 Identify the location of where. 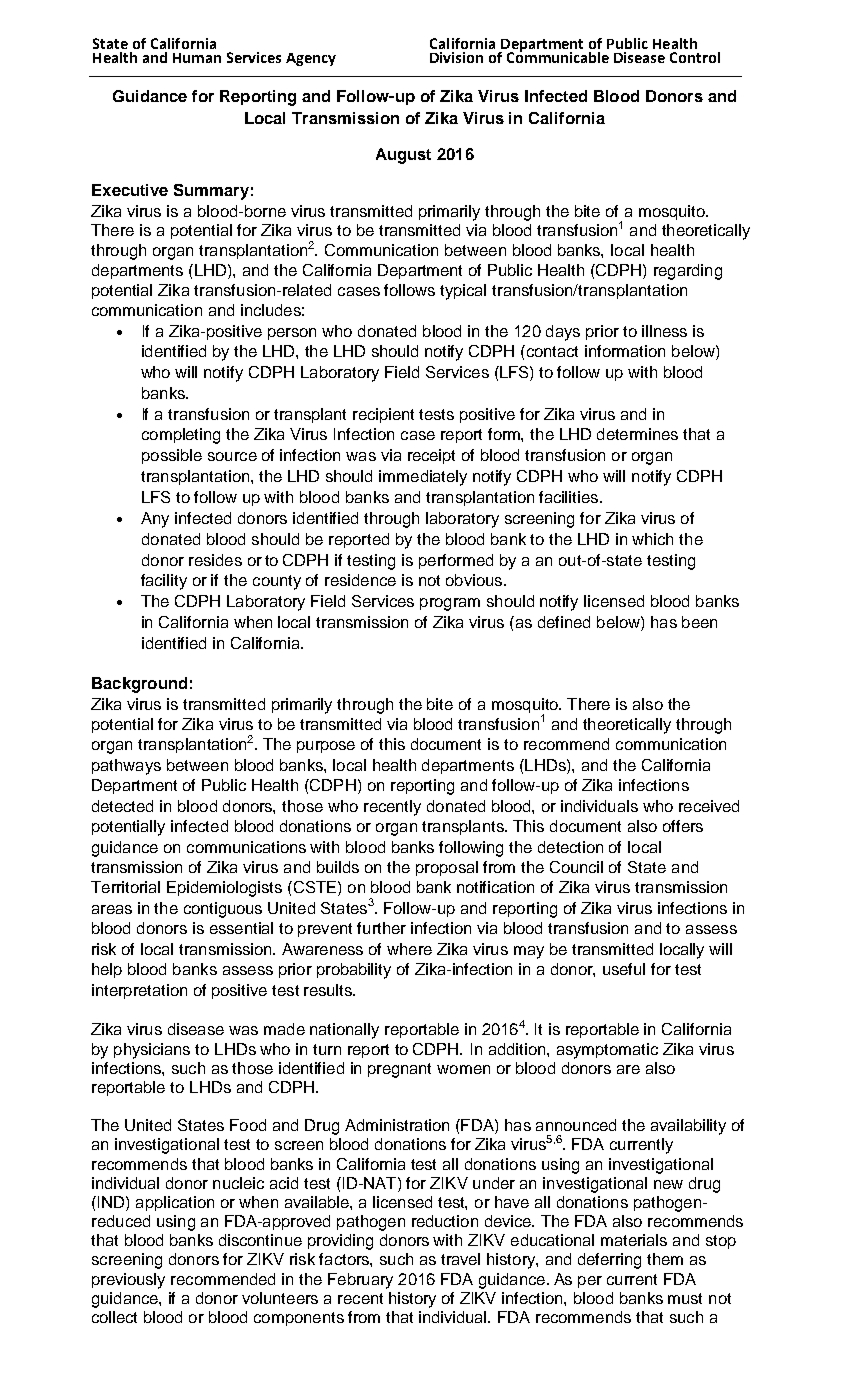
(409, 949).
